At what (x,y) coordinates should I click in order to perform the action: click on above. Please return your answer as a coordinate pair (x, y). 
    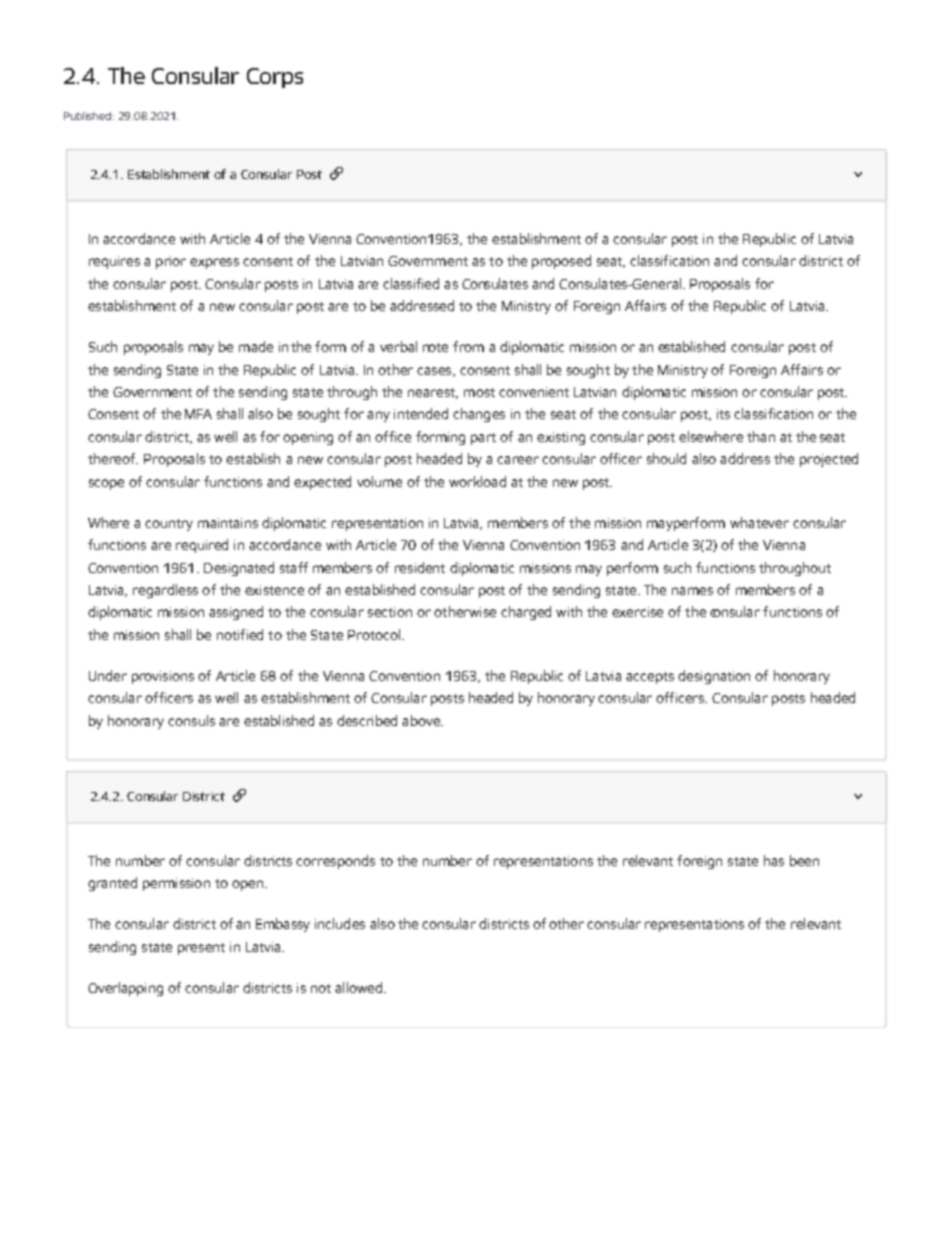
    Looking at the image, I should click on (422, 720).
